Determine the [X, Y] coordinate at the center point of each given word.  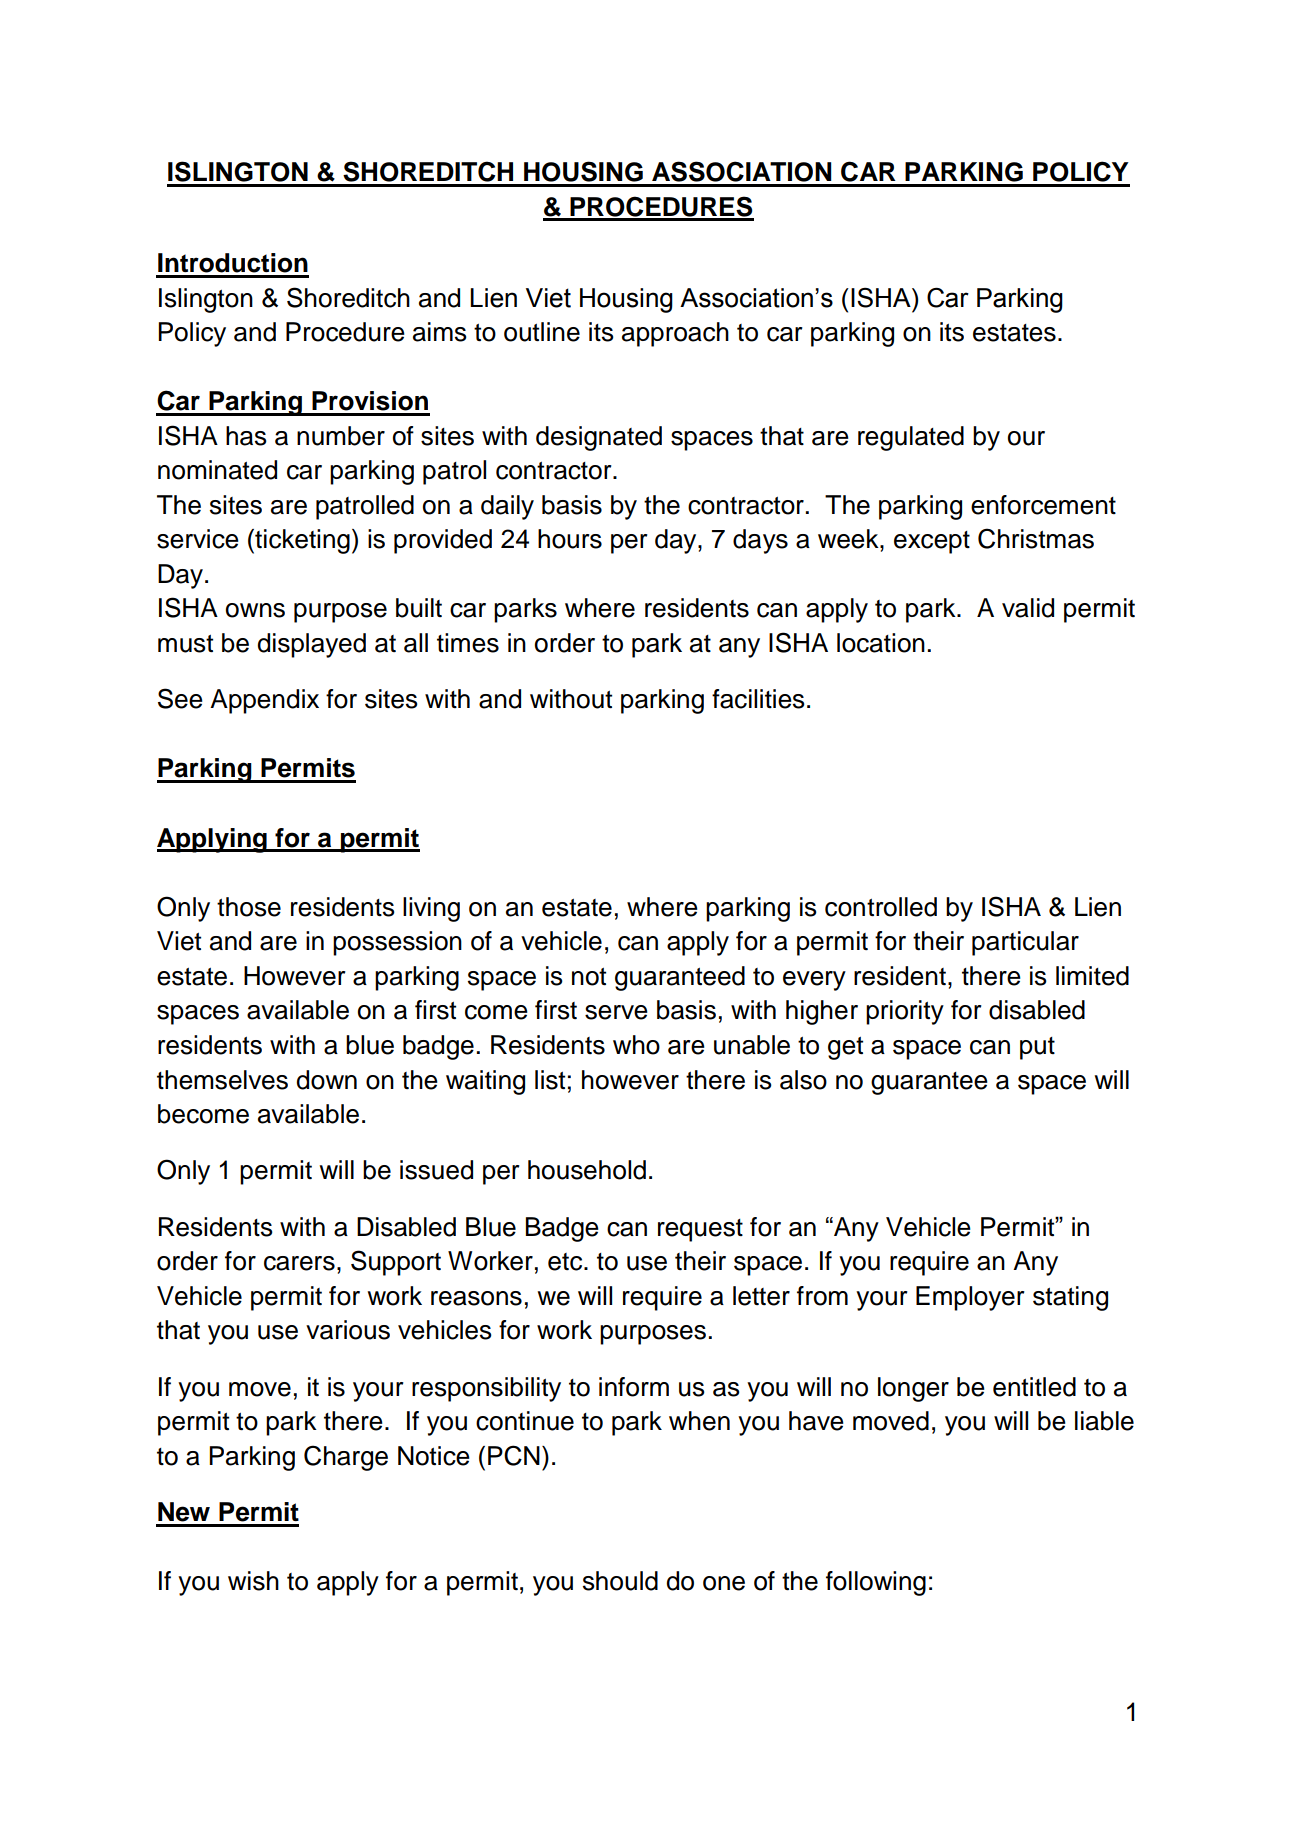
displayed [311, 645]
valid [1028, 608]
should [620, 1581]
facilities [758, 699]
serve [616, 1012]
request [700, 1230]
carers [299, 1263]
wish [253, 1581]
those [249, 907]
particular [1025, 943]
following [876, 1583]
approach [675, 334]
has [246, 436]
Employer [970, 1298]
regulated [911, 438]
